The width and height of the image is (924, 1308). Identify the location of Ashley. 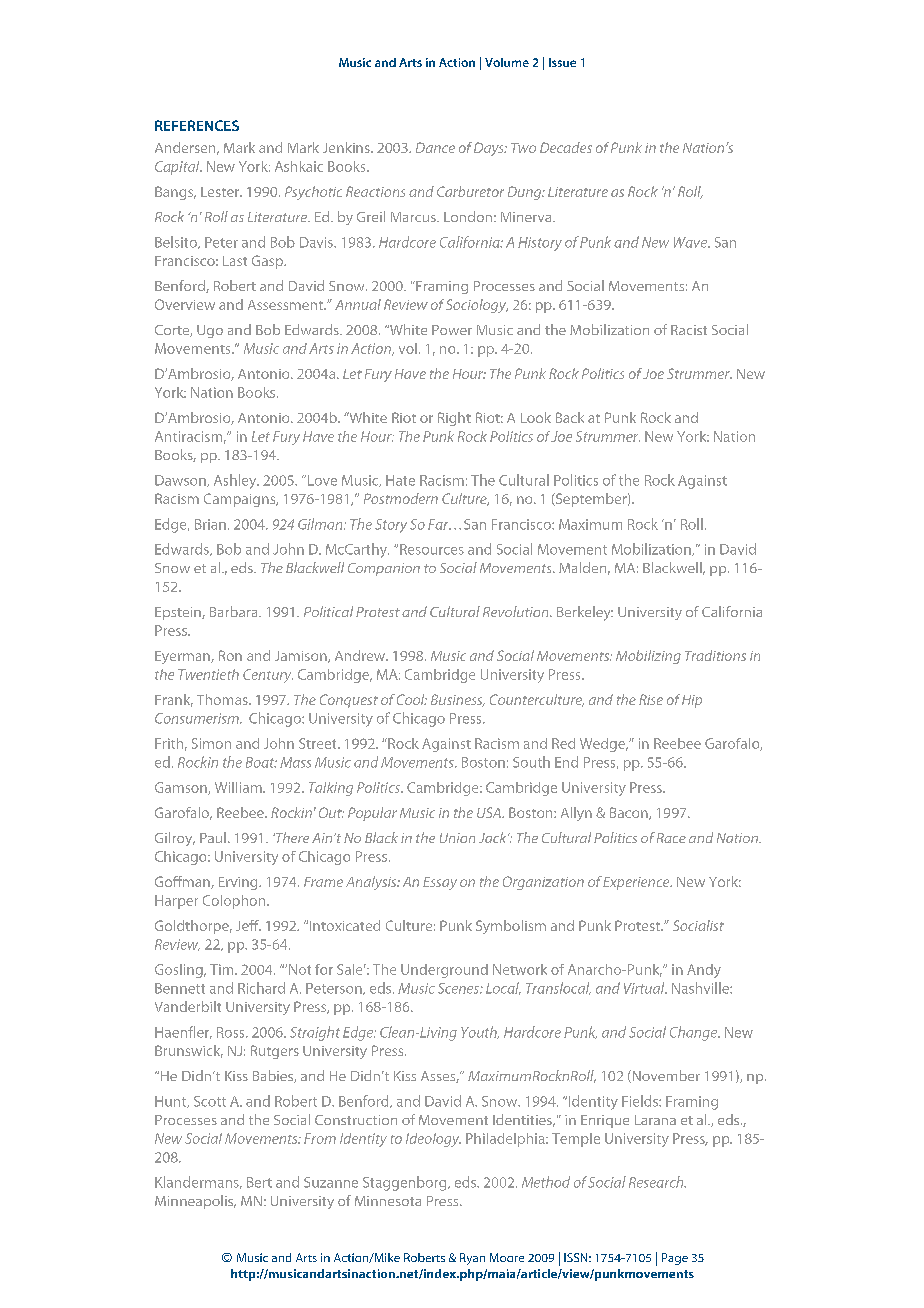
(236, 481).
